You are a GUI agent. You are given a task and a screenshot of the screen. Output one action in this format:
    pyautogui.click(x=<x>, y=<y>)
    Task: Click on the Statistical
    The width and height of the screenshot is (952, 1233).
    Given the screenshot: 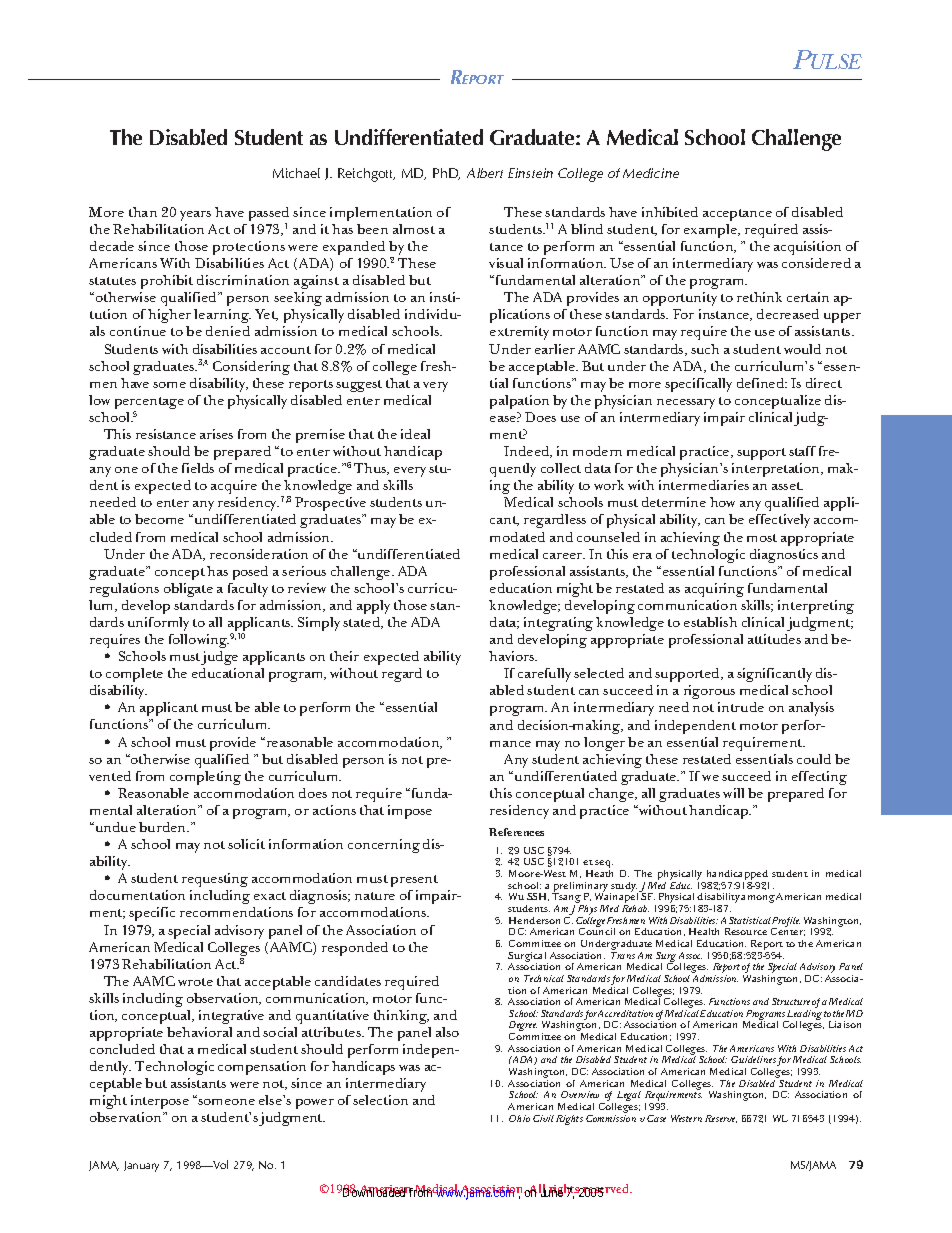 What is the action you would take?
    pyautogui.click(x=750, y=920)
